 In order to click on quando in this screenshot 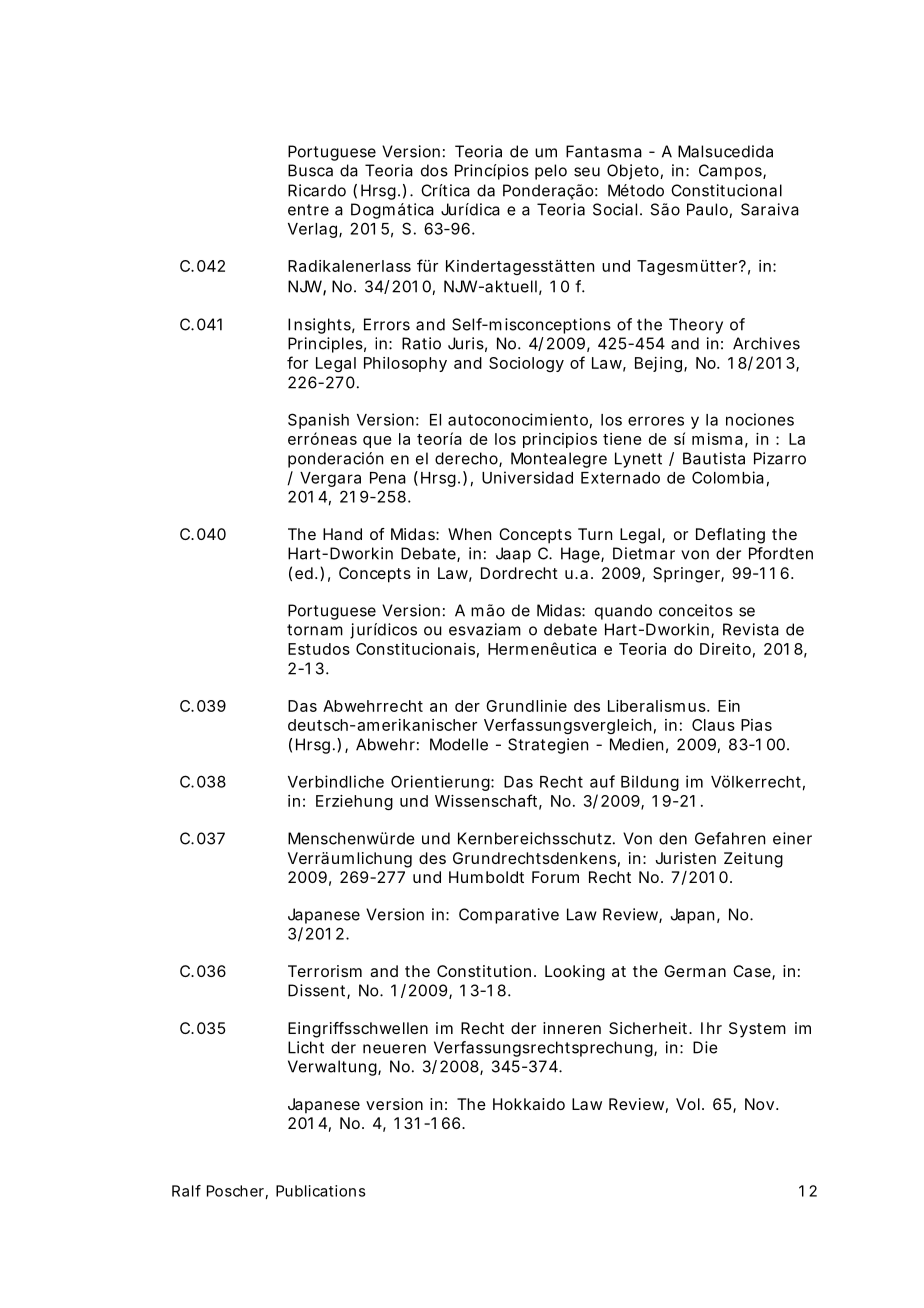, I will do `click(623, 612)`.
